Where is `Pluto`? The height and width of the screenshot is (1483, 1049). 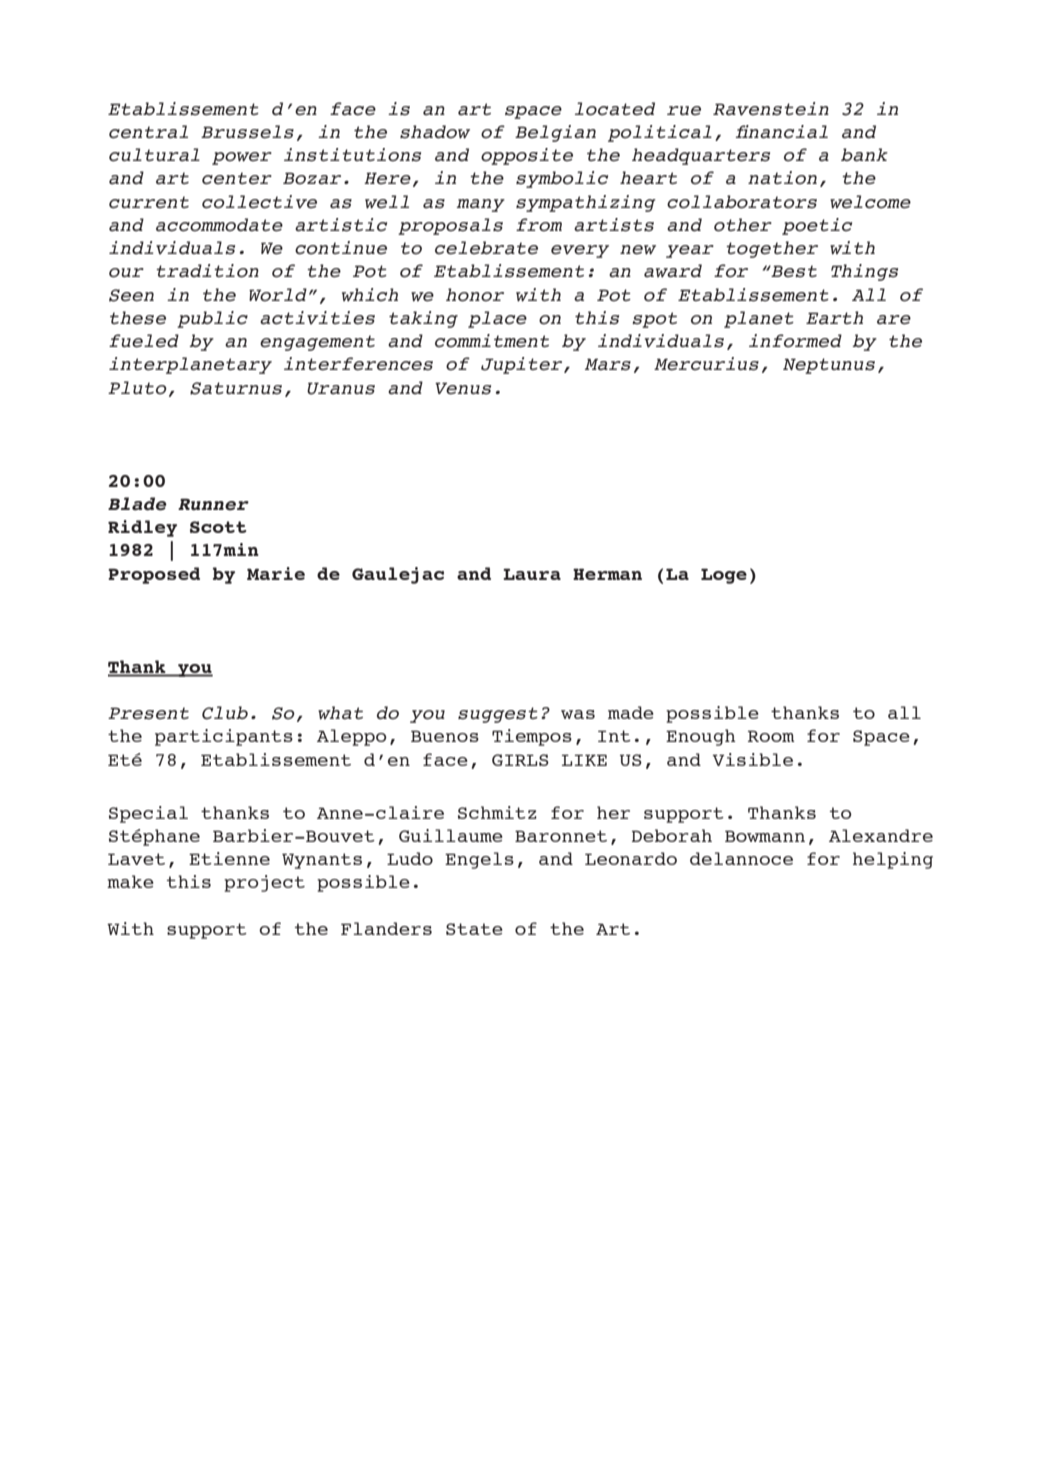
Pluto is located at coordinates (137, 388).
